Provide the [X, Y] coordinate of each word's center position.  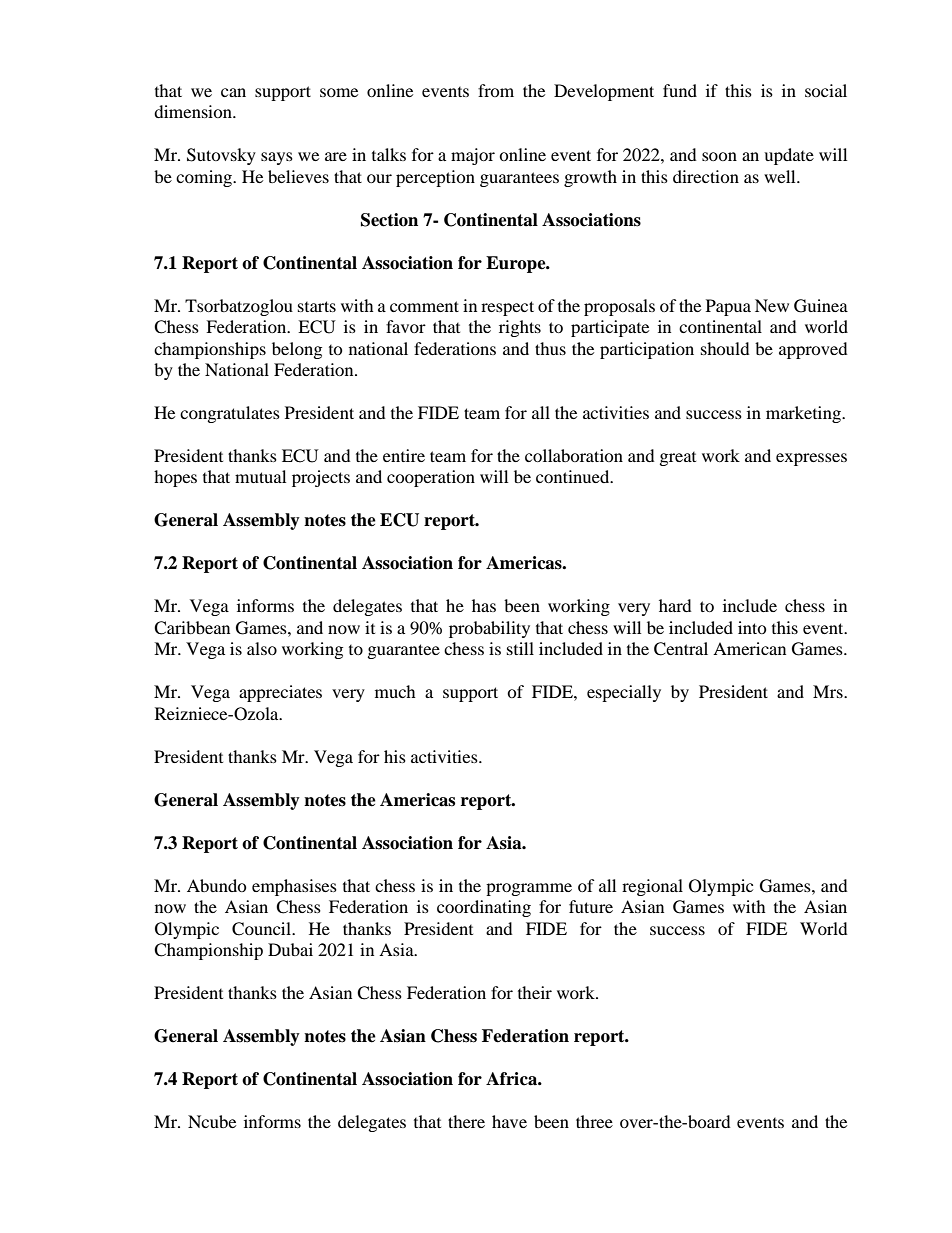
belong [297, 350]
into [752, 627]
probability [489, 629]
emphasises [294, 887]
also [262, 648]
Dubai [290, 949]
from [496, 90]
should [725, 348]
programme [529, 889]
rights [520, 328]
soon [719, 156]
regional [652, 887]
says [277, 158]
